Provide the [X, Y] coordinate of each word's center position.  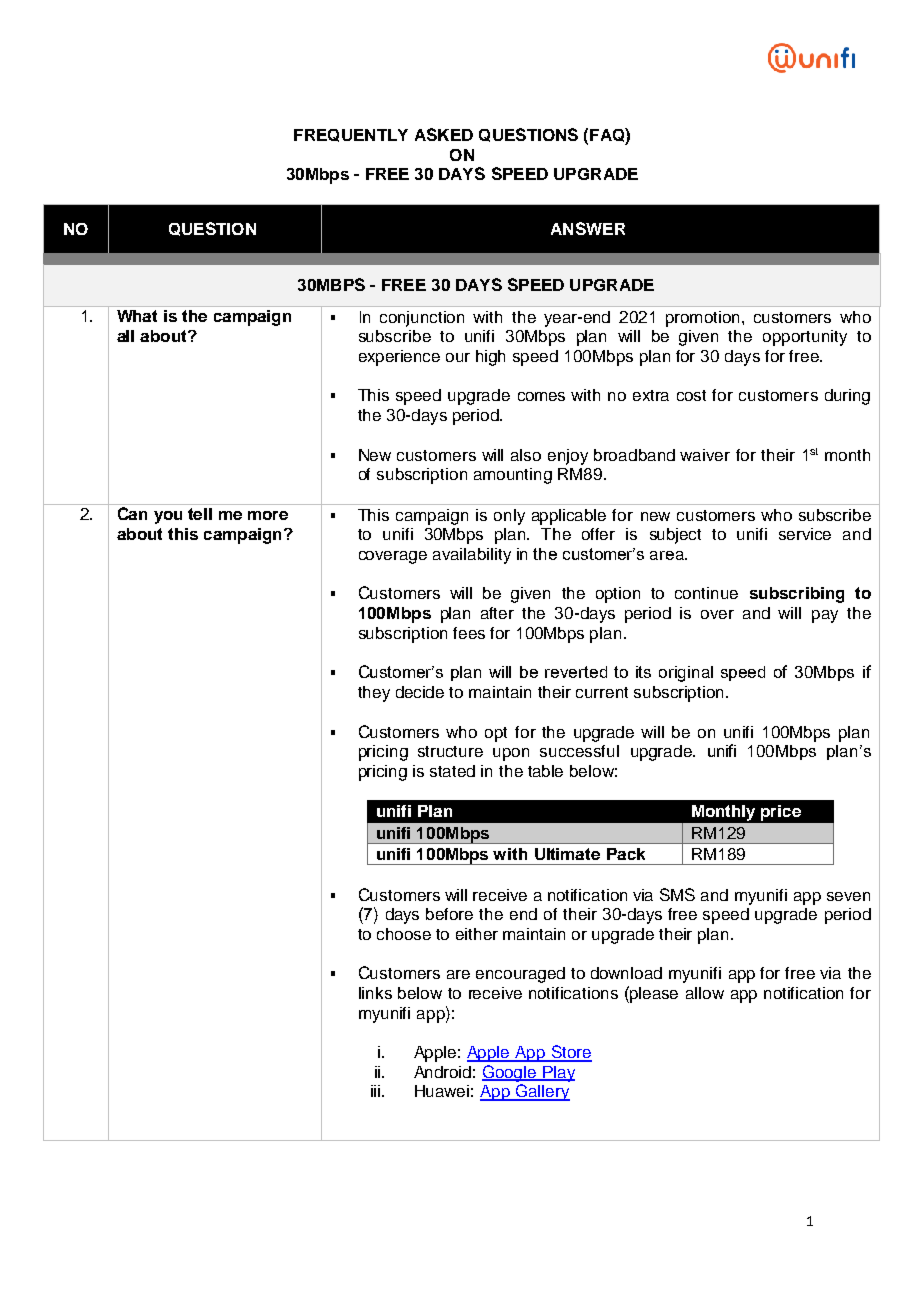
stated [452, 771]
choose [404, 934]
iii [375, 1091]
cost [691, 395]
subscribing [797, 595]
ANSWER [588, 228]
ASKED [444, 134]
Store [570, 1053]
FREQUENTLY [351, 135]
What [137, 316]
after [497, 613]
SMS [677, 894]
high [490, 358]
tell [200, 514]
